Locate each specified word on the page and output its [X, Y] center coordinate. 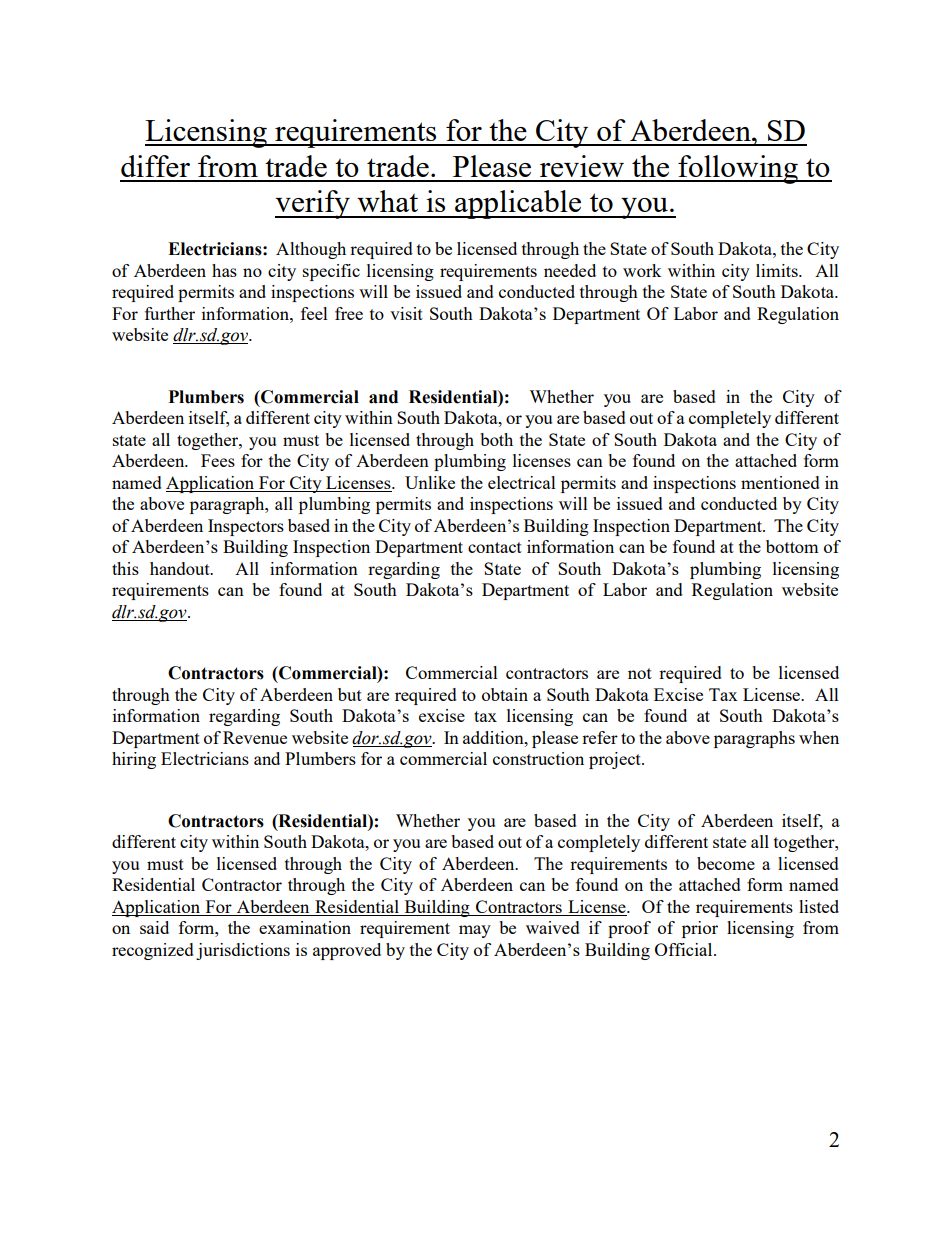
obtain [505, 694]
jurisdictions [243, 951]
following [738, 169]
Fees [218, 460]
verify [313, 204]
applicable [518, 204]
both [496, 439]
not [640, 673]
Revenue [255, 737]
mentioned [780, 482]
